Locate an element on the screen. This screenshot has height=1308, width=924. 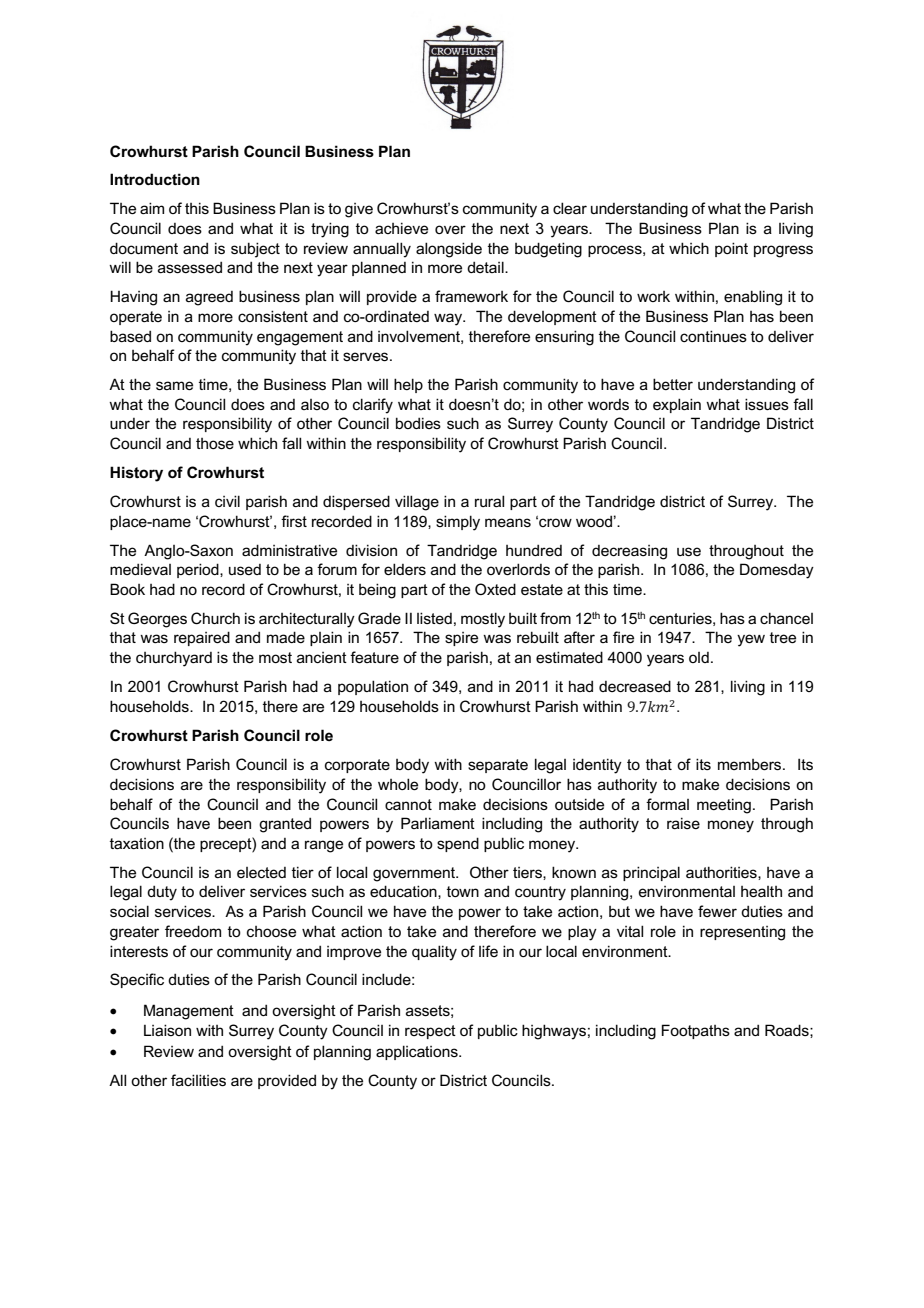
applications is located at coordinates (418, 1052).
